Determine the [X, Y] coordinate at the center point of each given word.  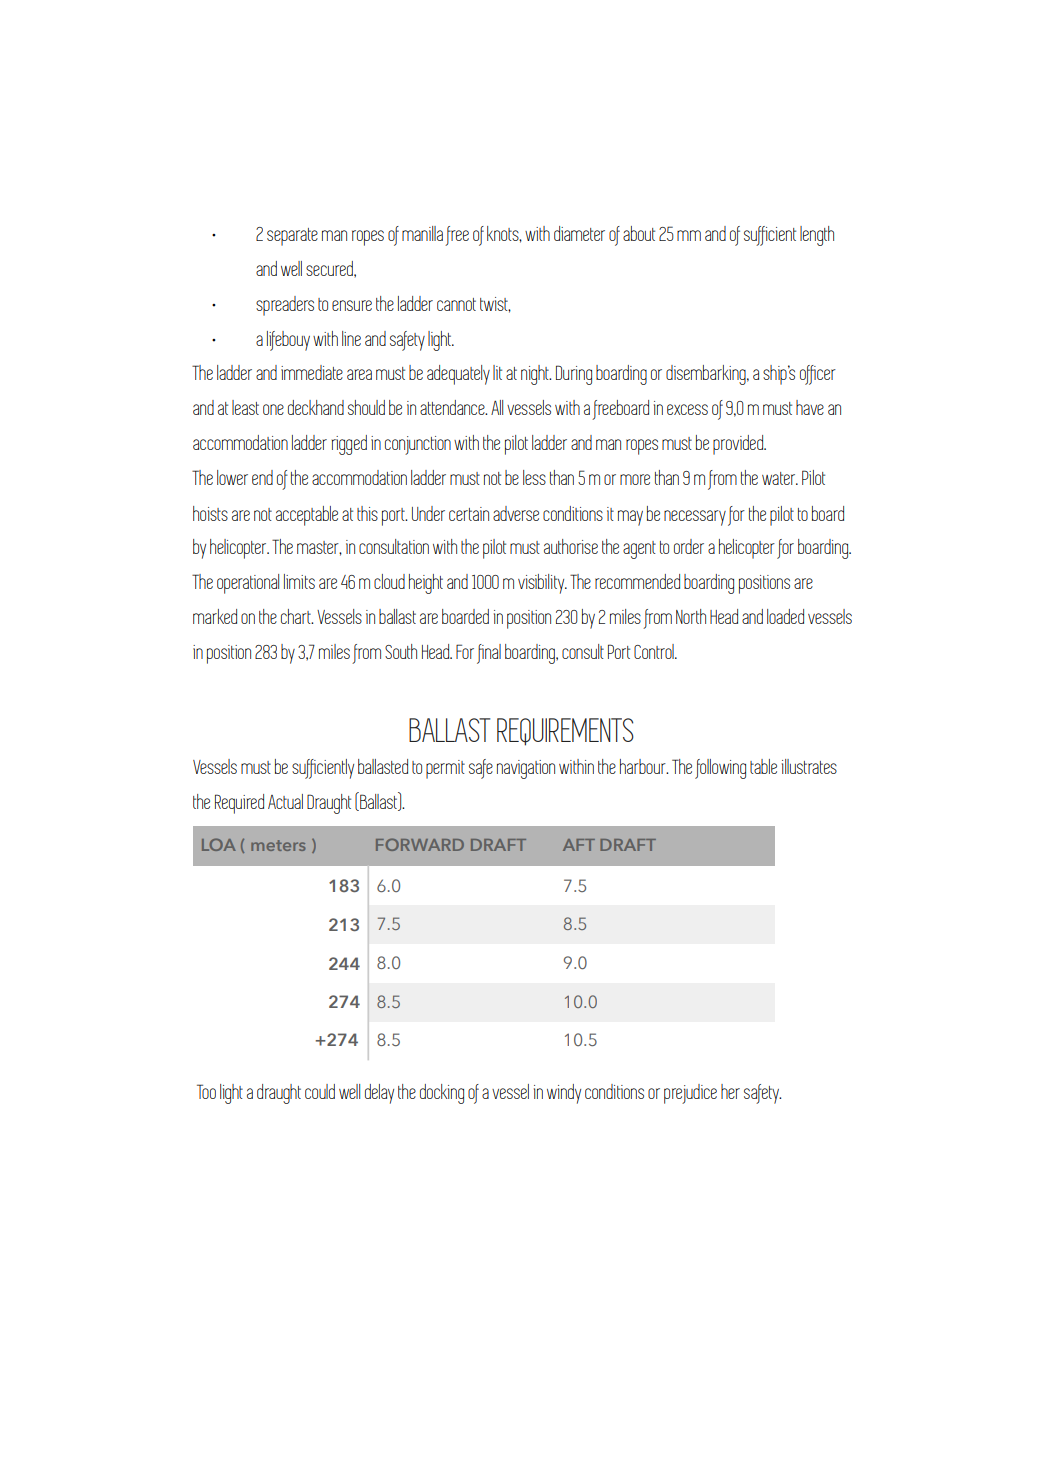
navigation [526, 769]
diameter [579, 233]
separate [292, 237]
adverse [516, 513]
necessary [695, 518]
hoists [210, 513]
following [720, 769]
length [817, 236]
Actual [285, 801]
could [320, 1091]
